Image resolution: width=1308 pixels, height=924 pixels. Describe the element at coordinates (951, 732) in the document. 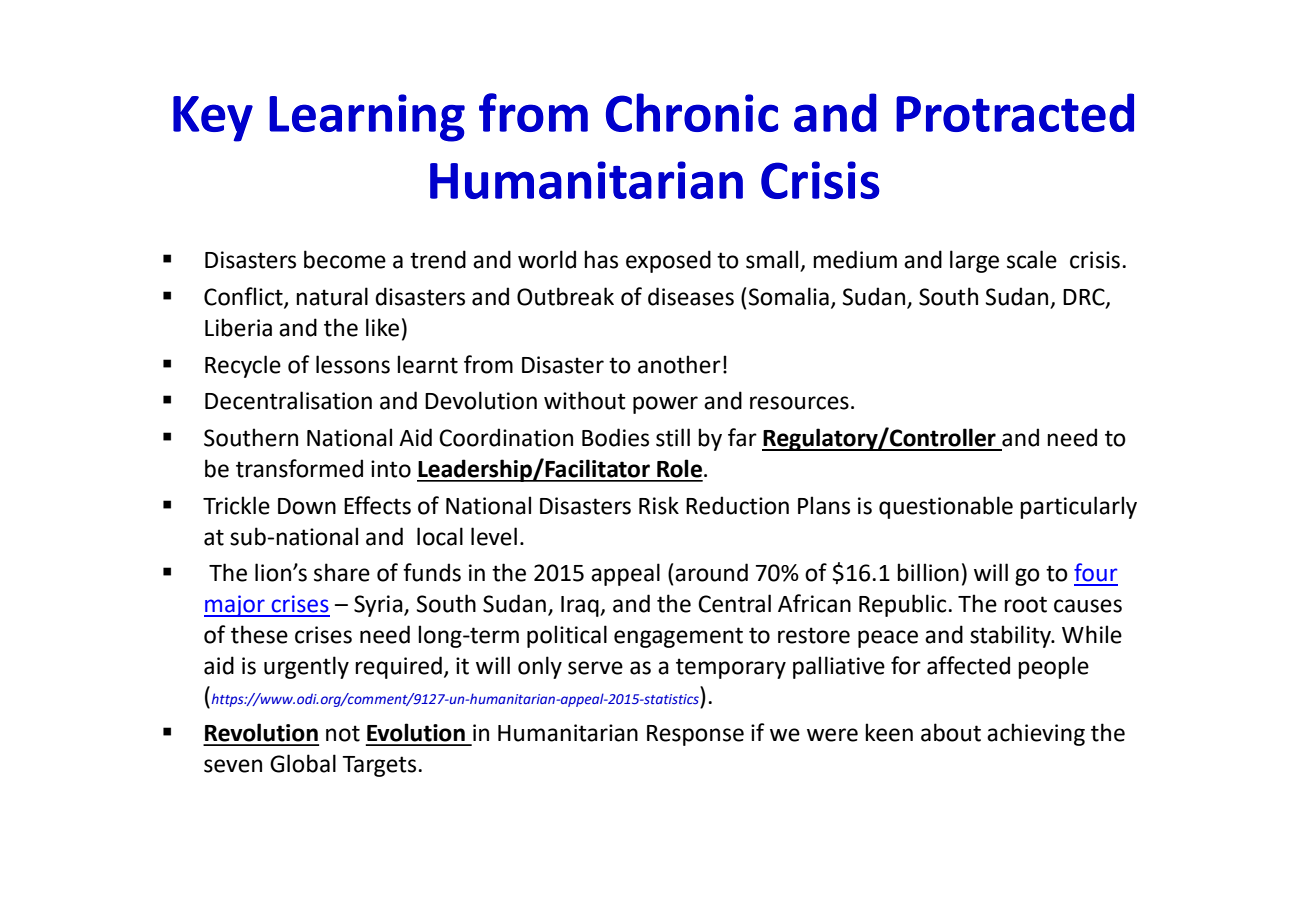

I see `about` at that location.
